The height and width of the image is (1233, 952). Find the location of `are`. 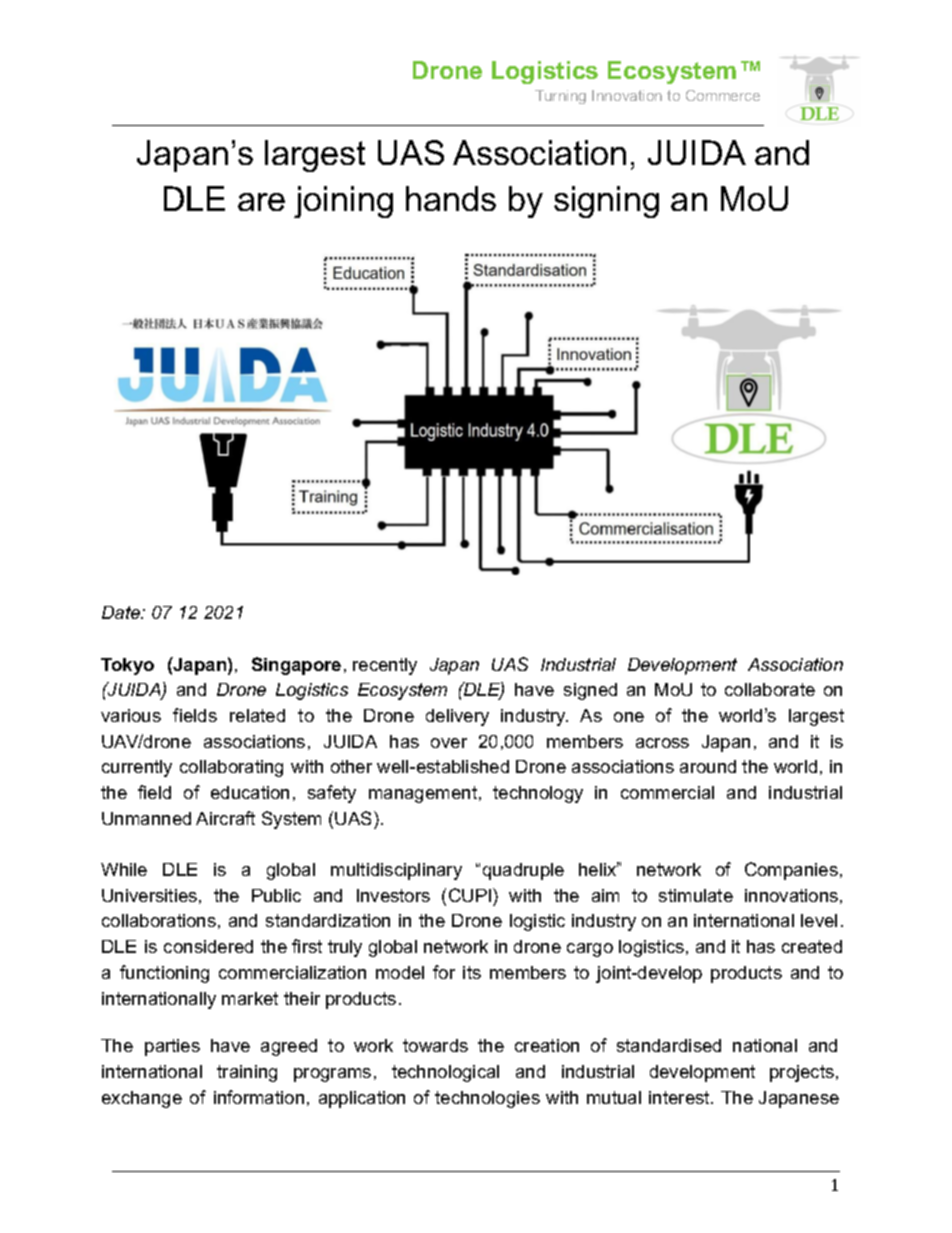

are is located at coordinates (261, 202).
